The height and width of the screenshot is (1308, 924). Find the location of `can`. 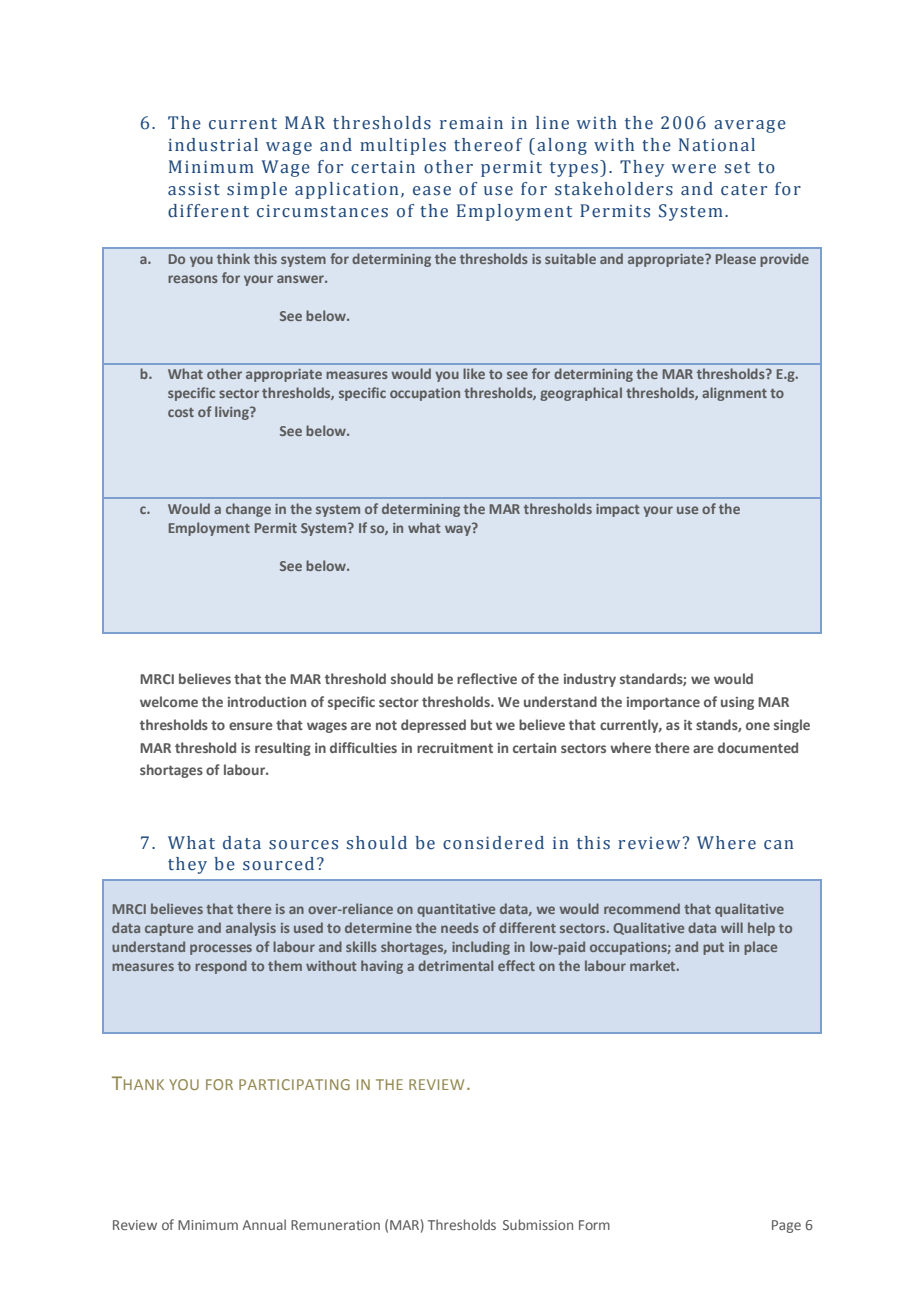

can is located at coordinates (778, 845).
